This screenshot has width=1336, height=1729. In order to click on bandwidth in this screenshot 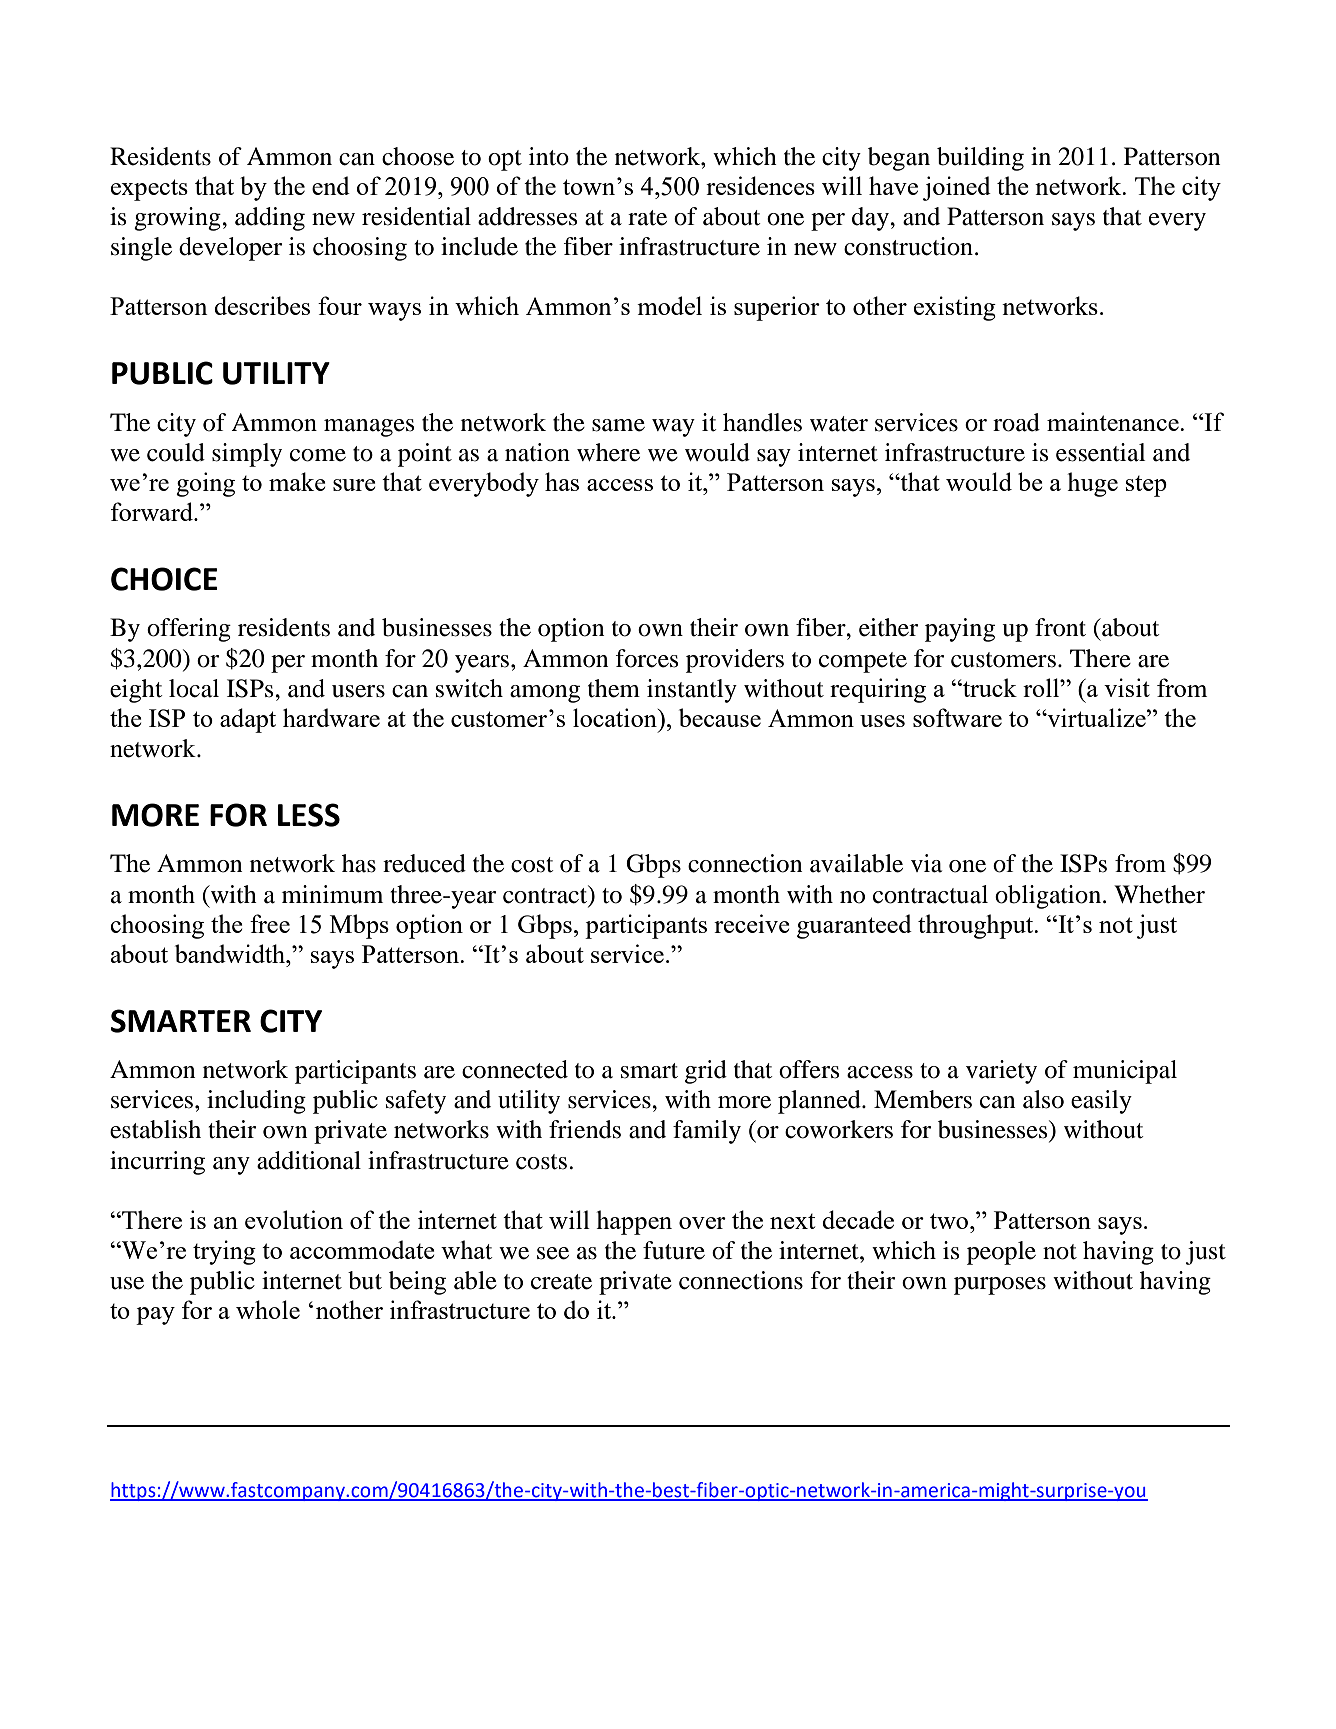, I will do `click(231, 953)`.
